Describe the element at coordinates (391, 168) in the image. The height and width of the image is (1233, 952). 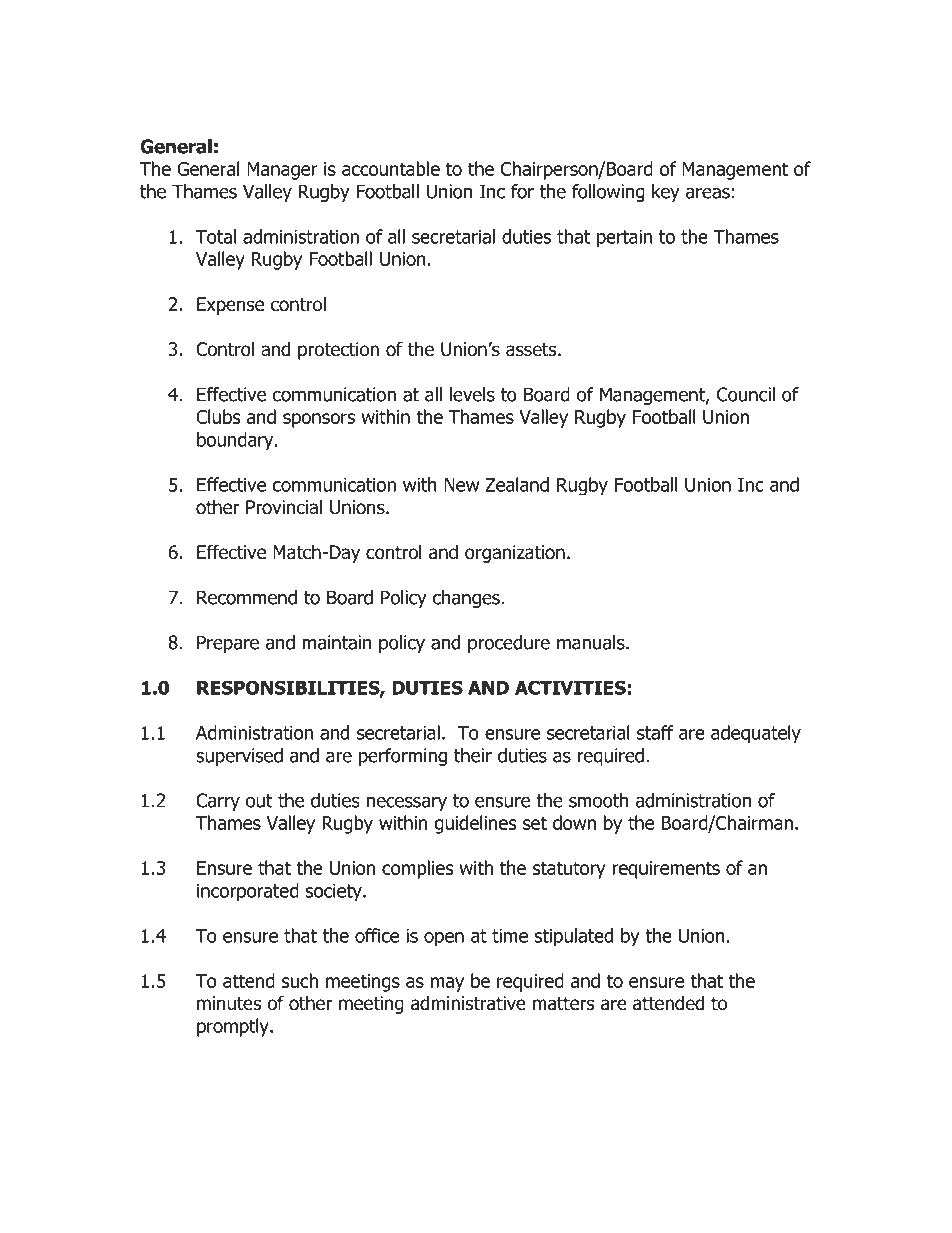
I see `accountable` at that location.
